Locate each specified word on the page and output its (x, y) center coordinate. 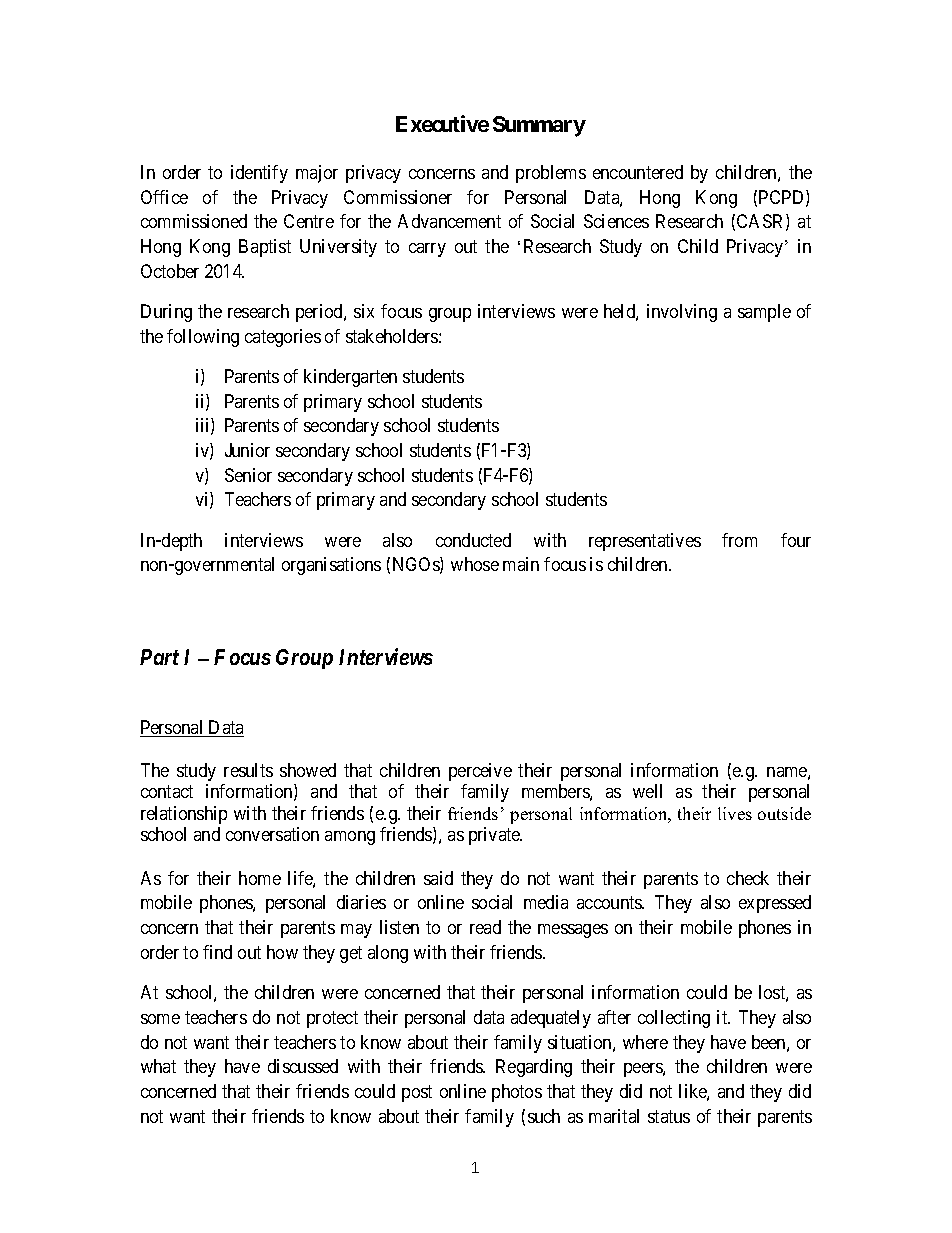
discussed (303, 1066)
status (669, 1116)
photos (517, 1093)
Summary (539, 126)
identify (259, 174)
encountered (638, 172)
